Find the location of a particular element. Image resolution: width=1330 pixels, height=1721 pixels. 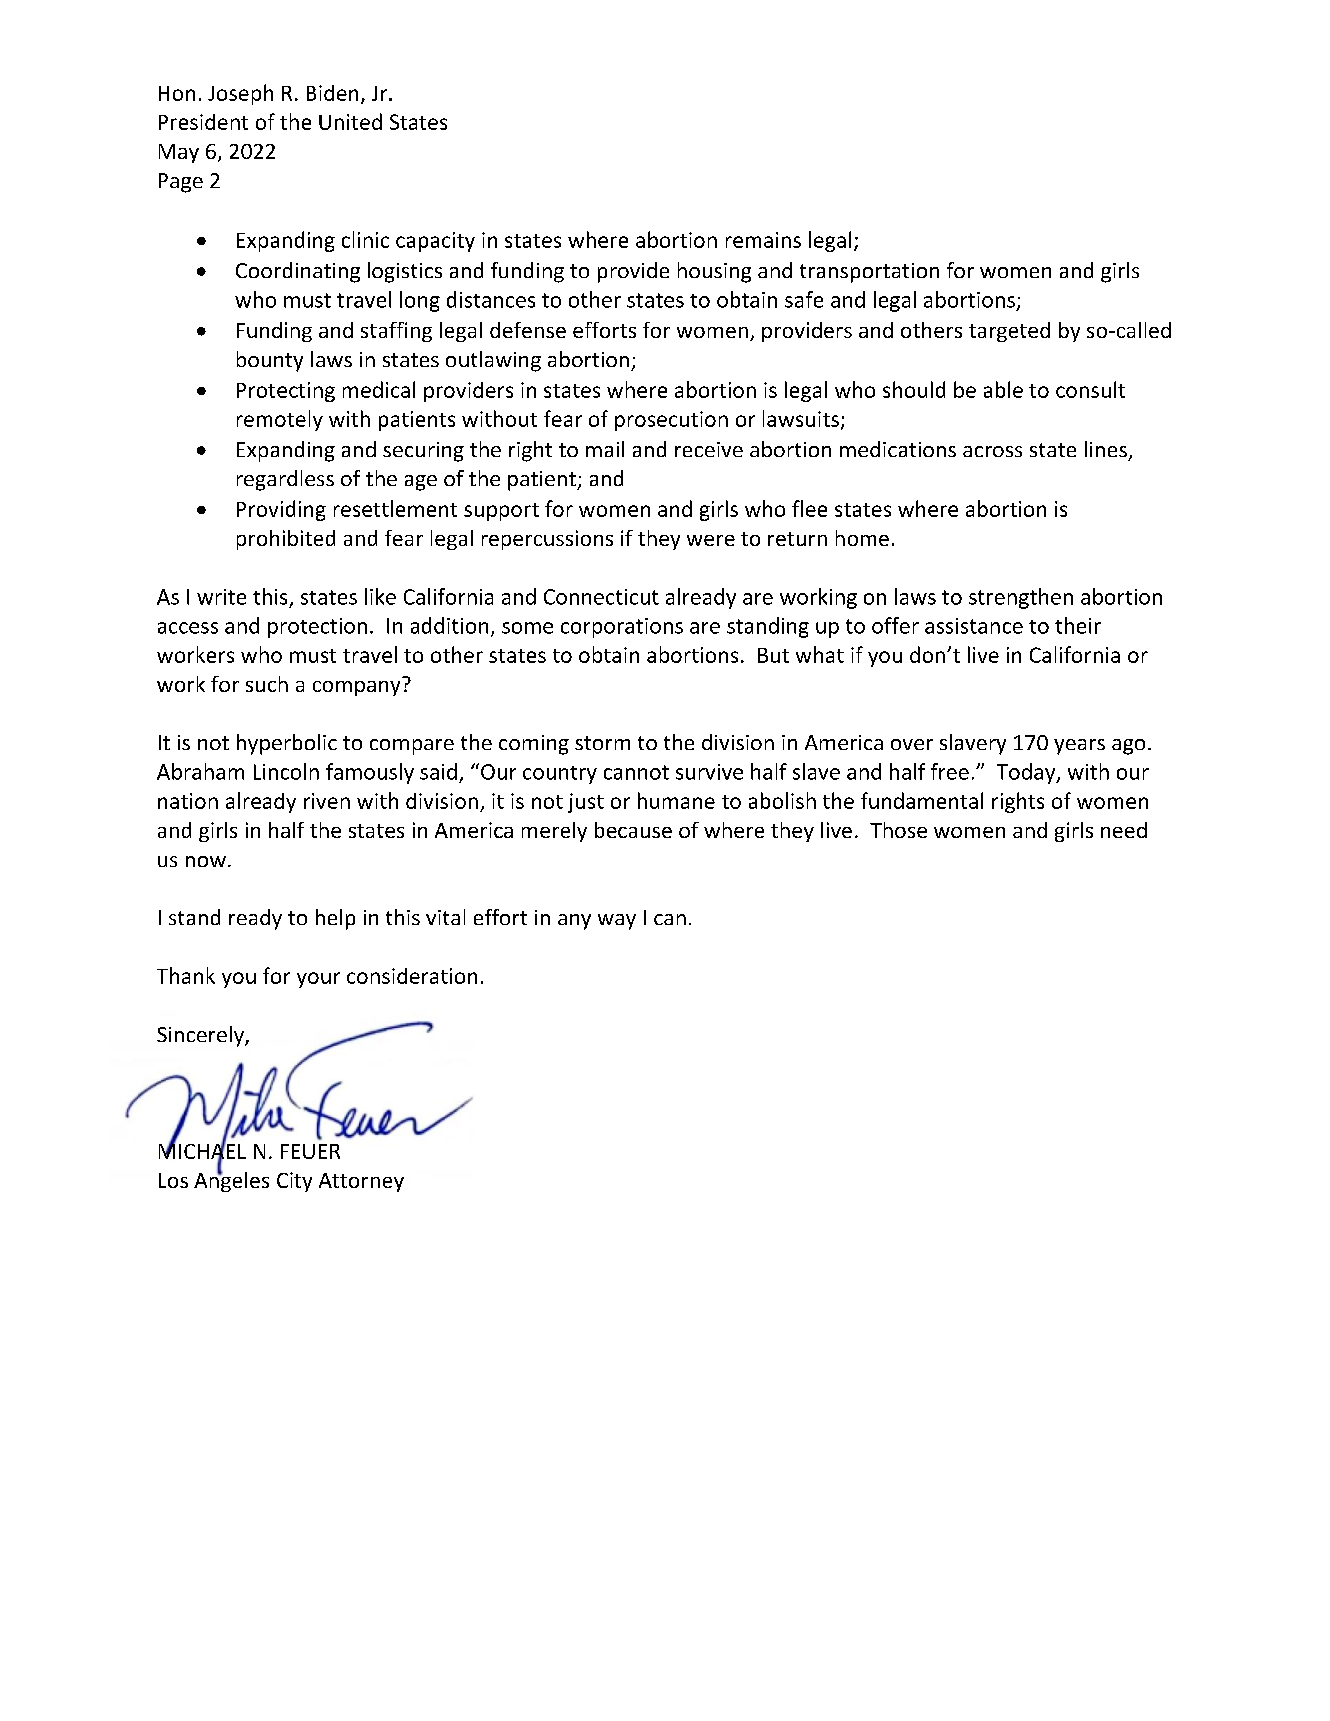

Angeles is located at coordinates (231, 1180).
